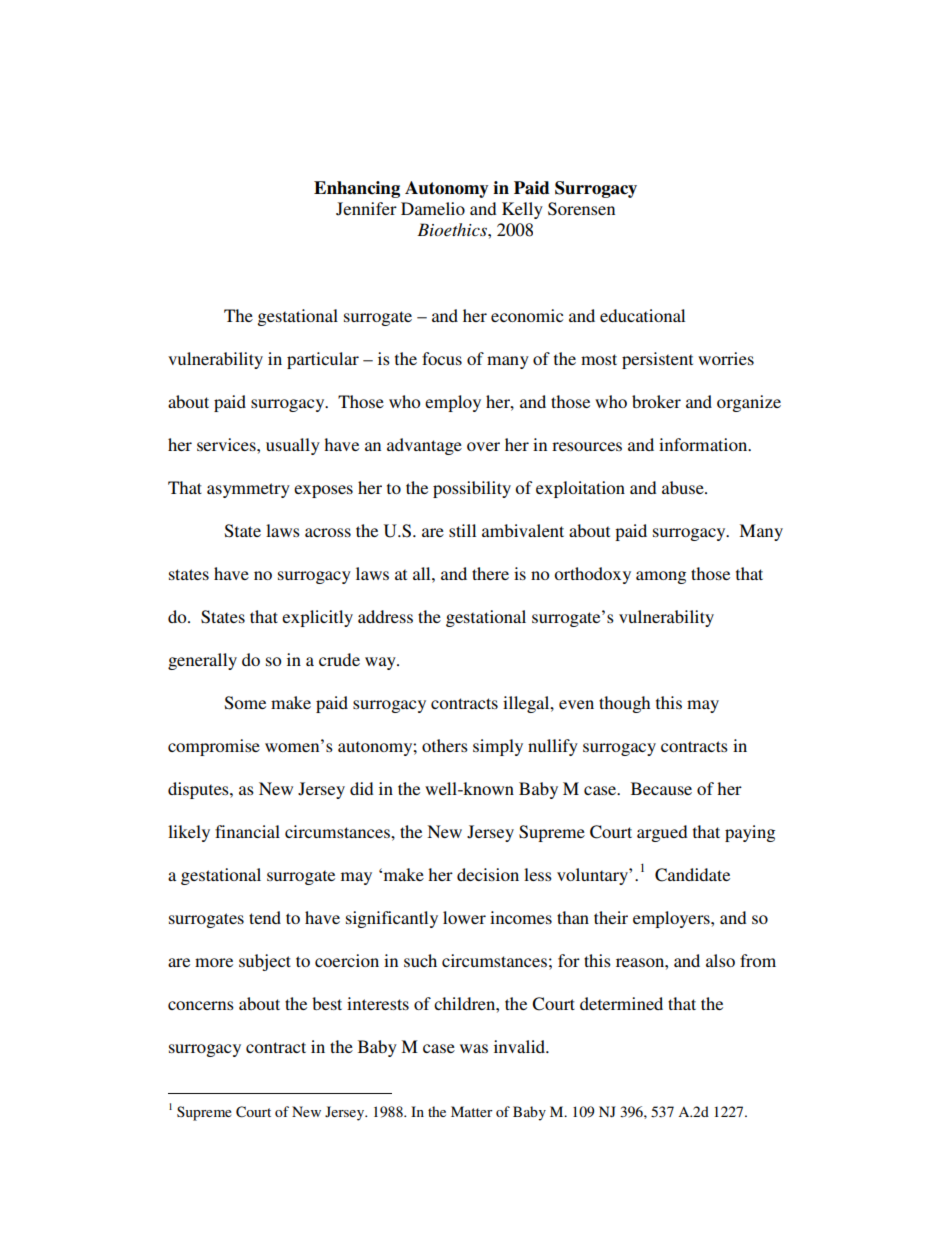  What do you see at coordinates (247, 831) in the image?
I see `financial` at bounding box center [247, 831].
